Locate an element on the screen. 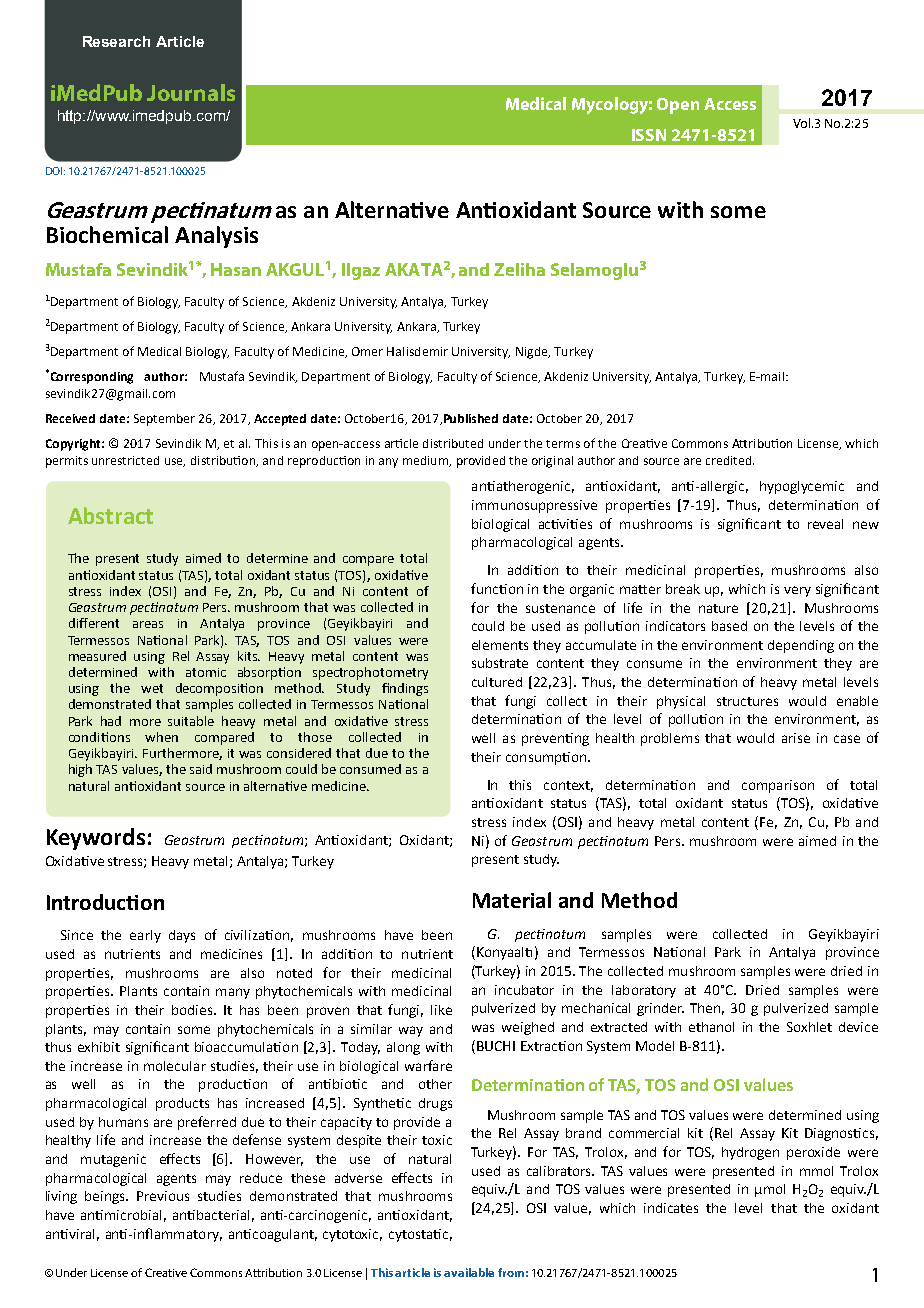 The height and width of the screenshot is (1308, 924). ISSN is located at coordinates (649, 135).
